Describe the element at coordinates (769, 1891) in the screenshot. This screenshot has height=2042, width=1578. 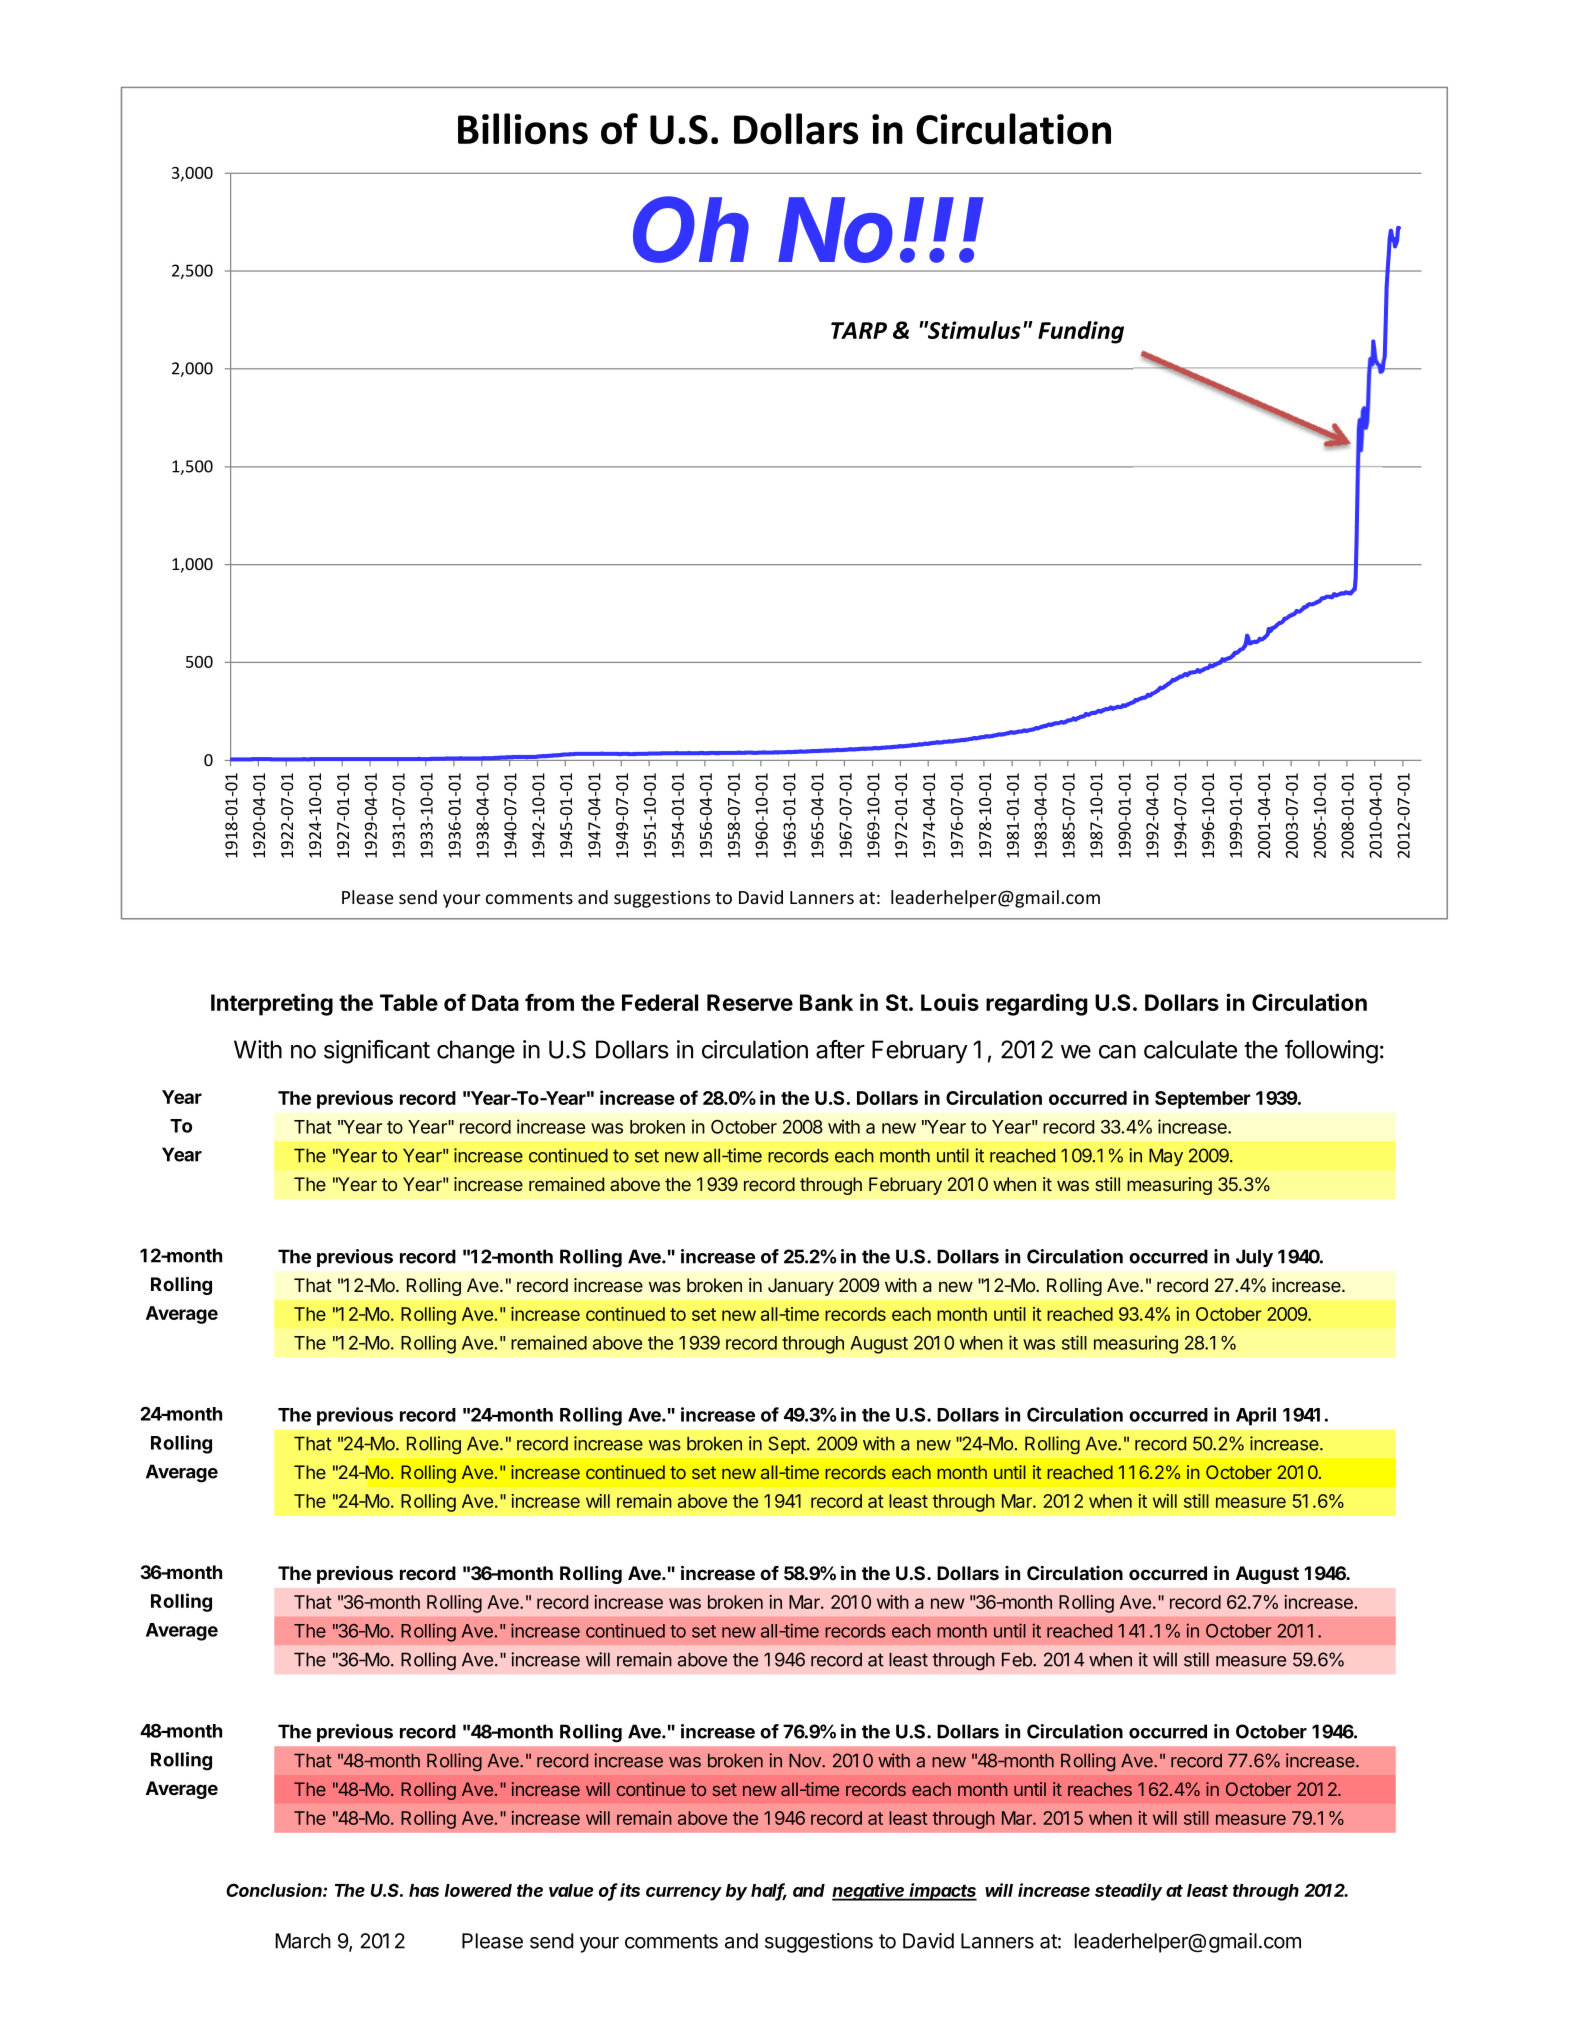
I see `half` at that location.
